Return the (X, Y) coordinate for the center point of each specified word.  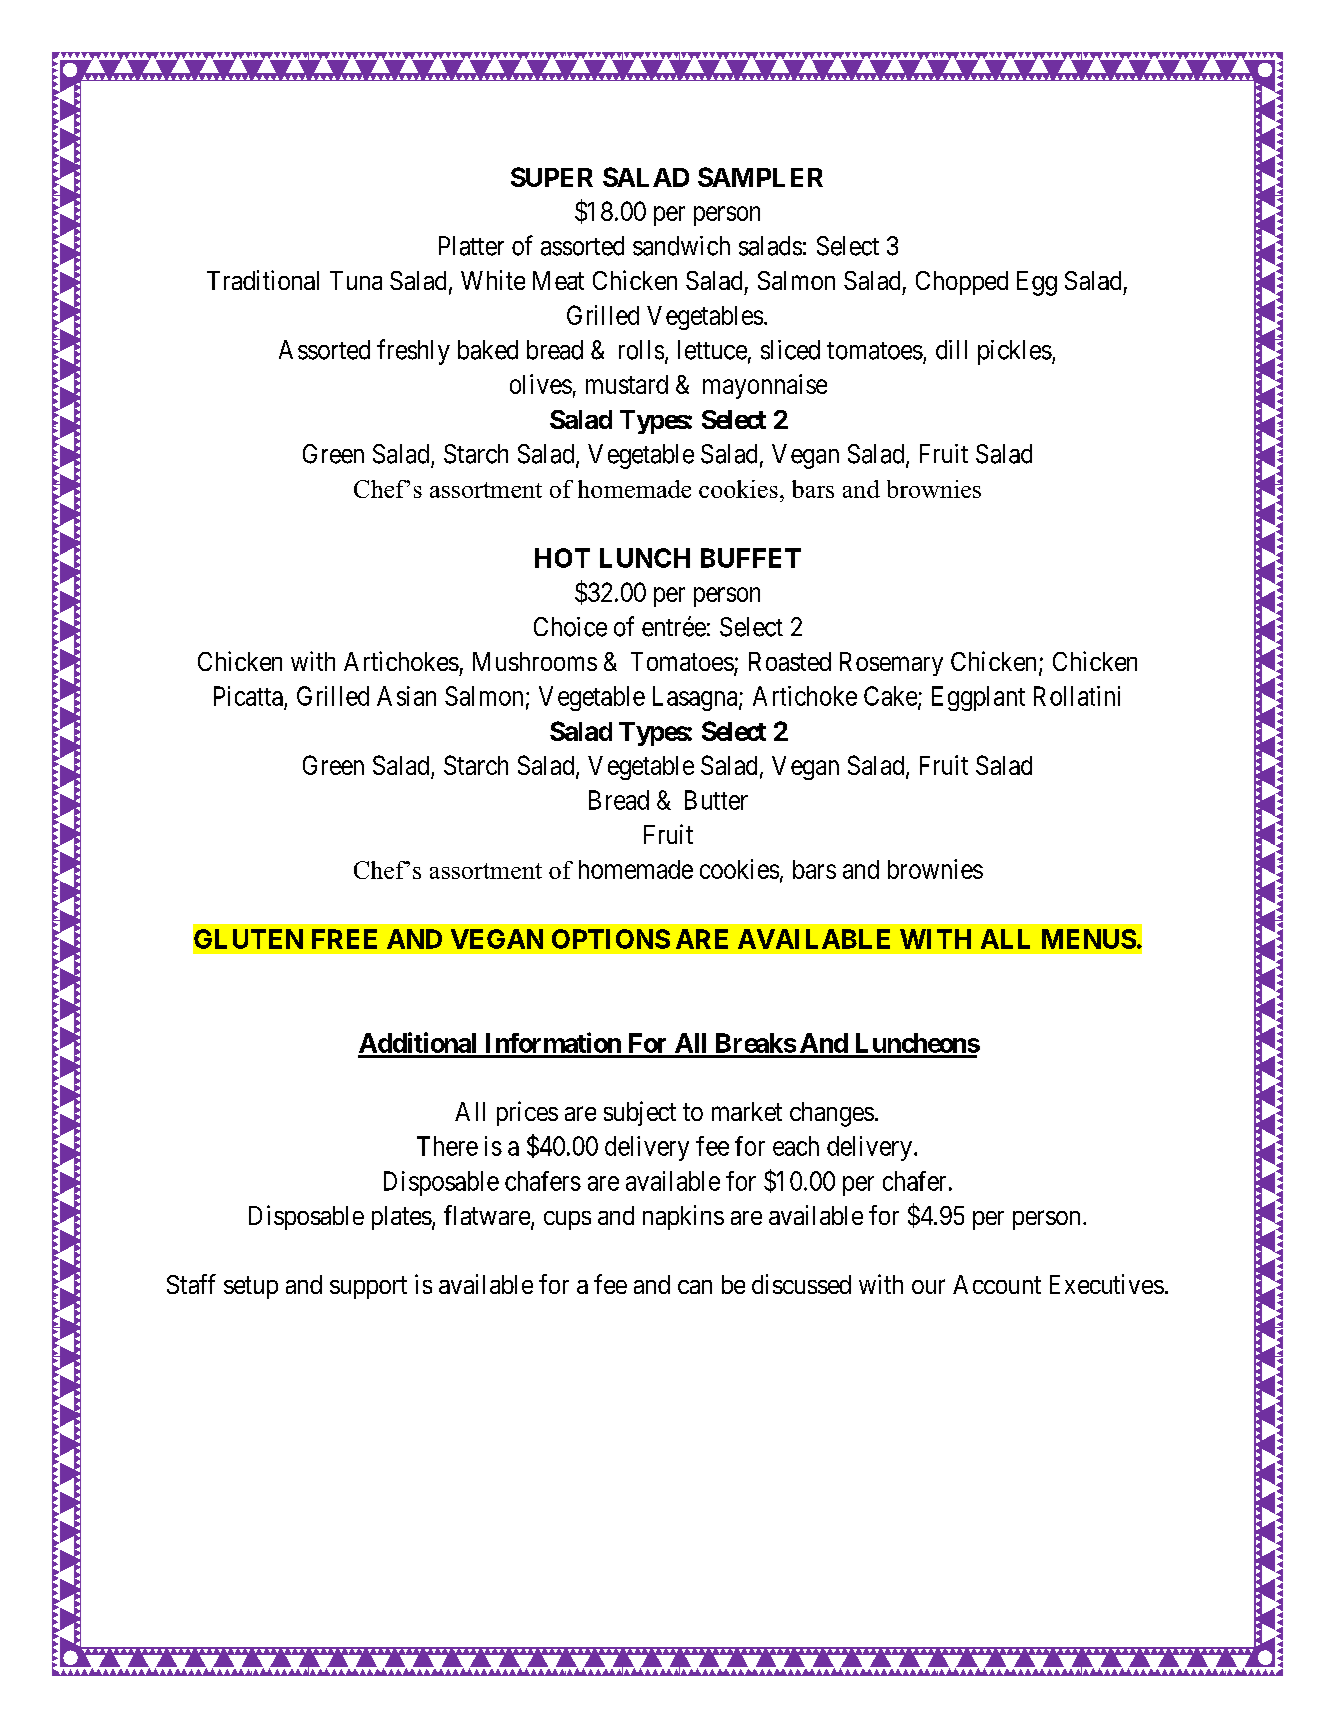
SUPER (552, 177)
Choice (570, 627)
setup (251, 1287)
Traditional (263, 280)
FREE (344, 939)
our (928, 1287)
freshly (413, 352)
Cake (891, 697)
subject (640, 1113)
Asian (406, 696)
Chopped (962, 283)
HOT (562, 558)
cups (567, 1220)
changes (832, 1114)
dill (951, 350)
